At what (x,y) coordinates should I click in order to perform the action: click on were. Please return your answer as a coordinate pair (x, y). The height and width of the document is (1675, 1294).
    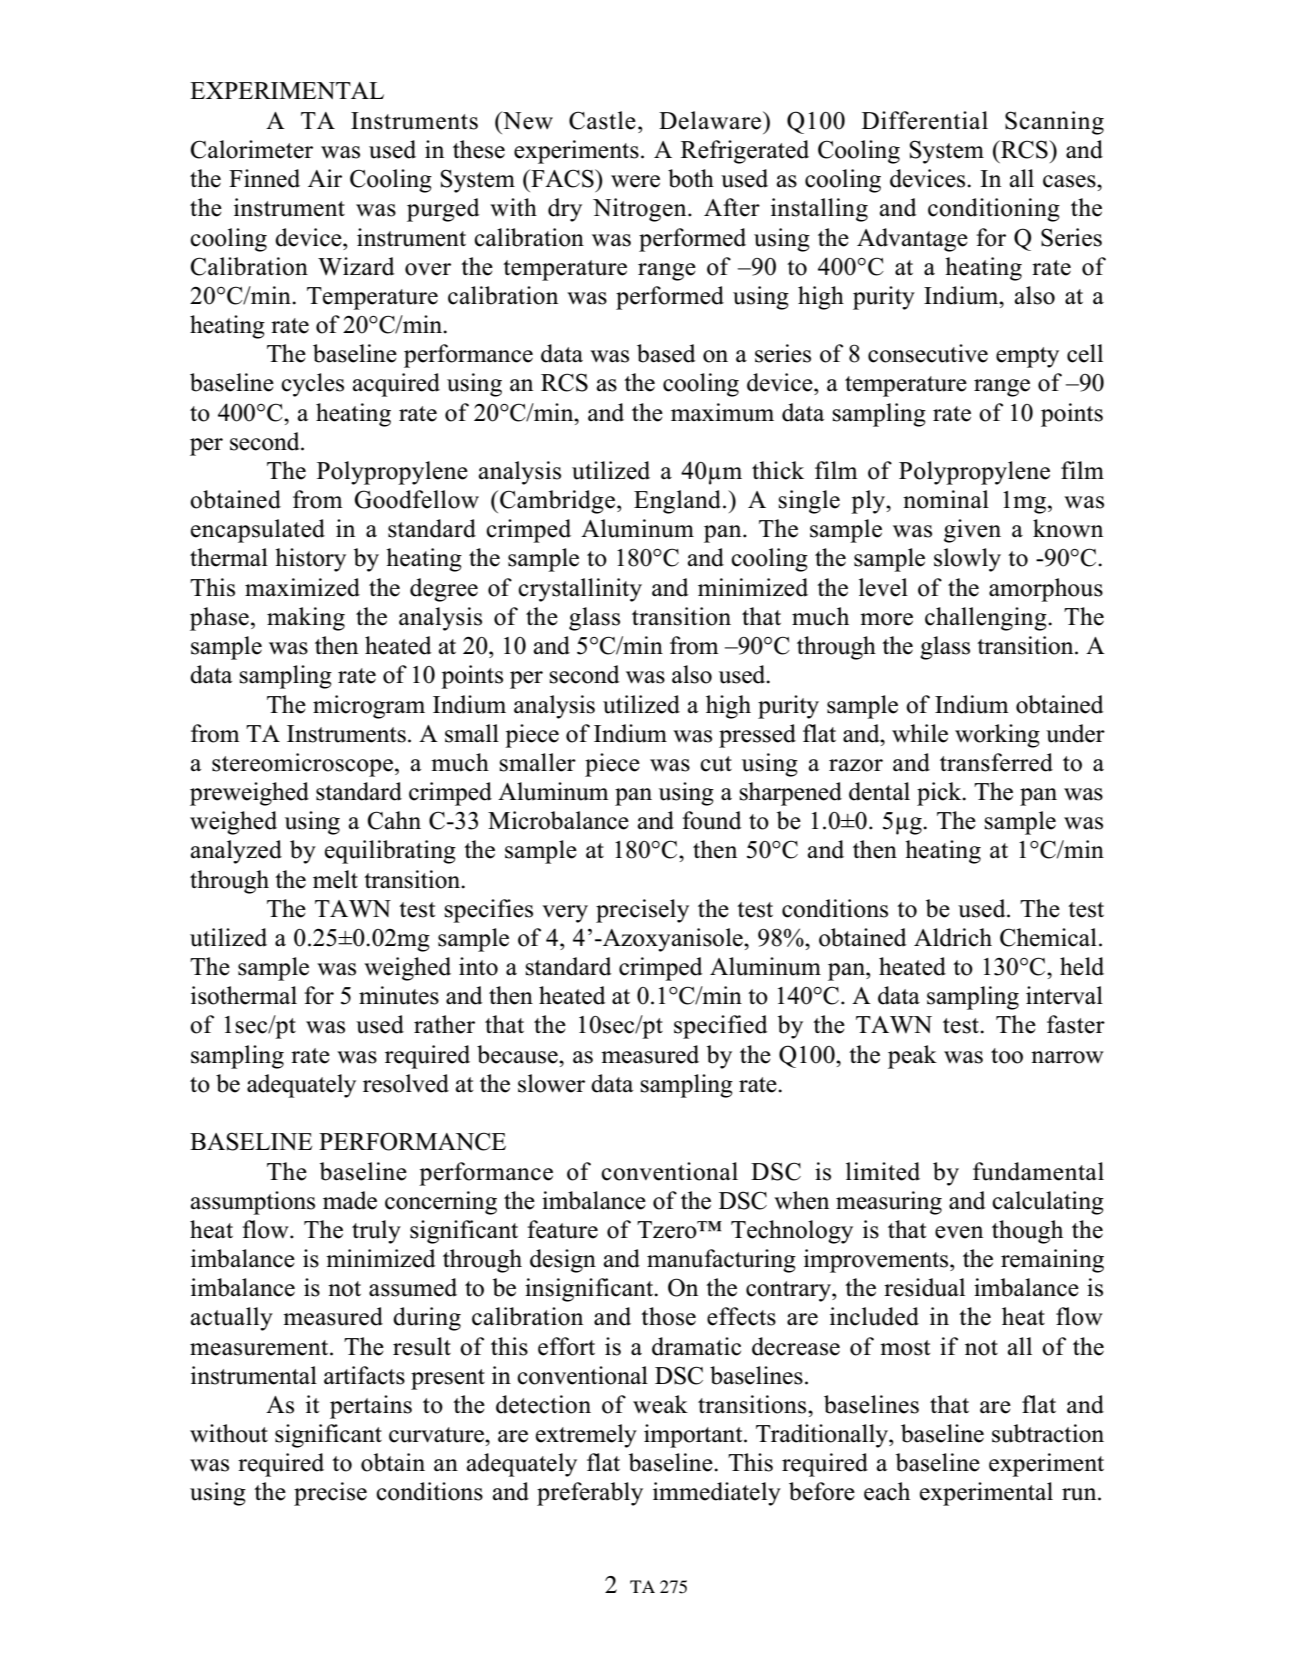
    Looking at the image, I should click on (635, 181).
